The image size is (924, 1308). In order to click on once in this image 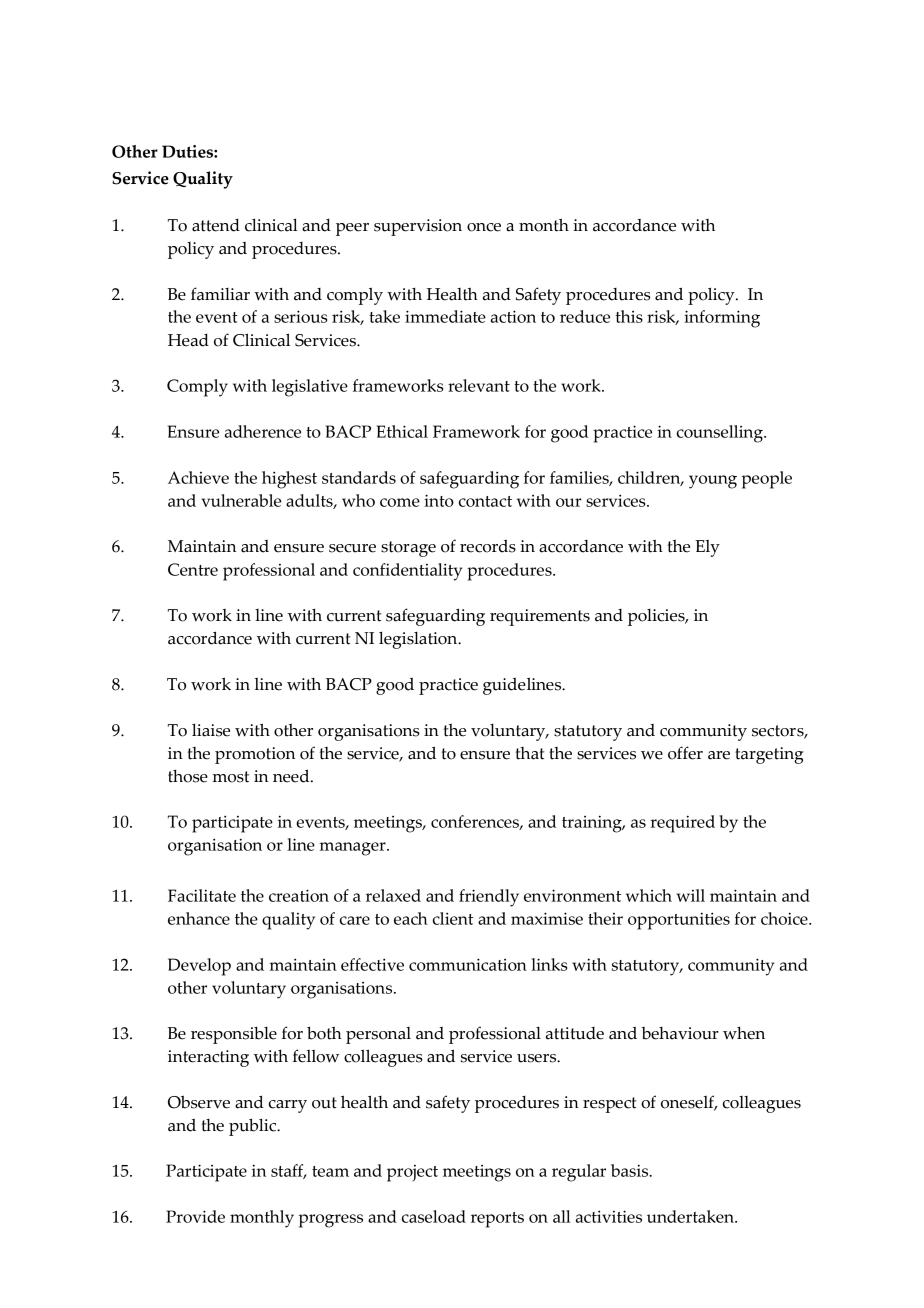, I will do `click(484, 227)`.
